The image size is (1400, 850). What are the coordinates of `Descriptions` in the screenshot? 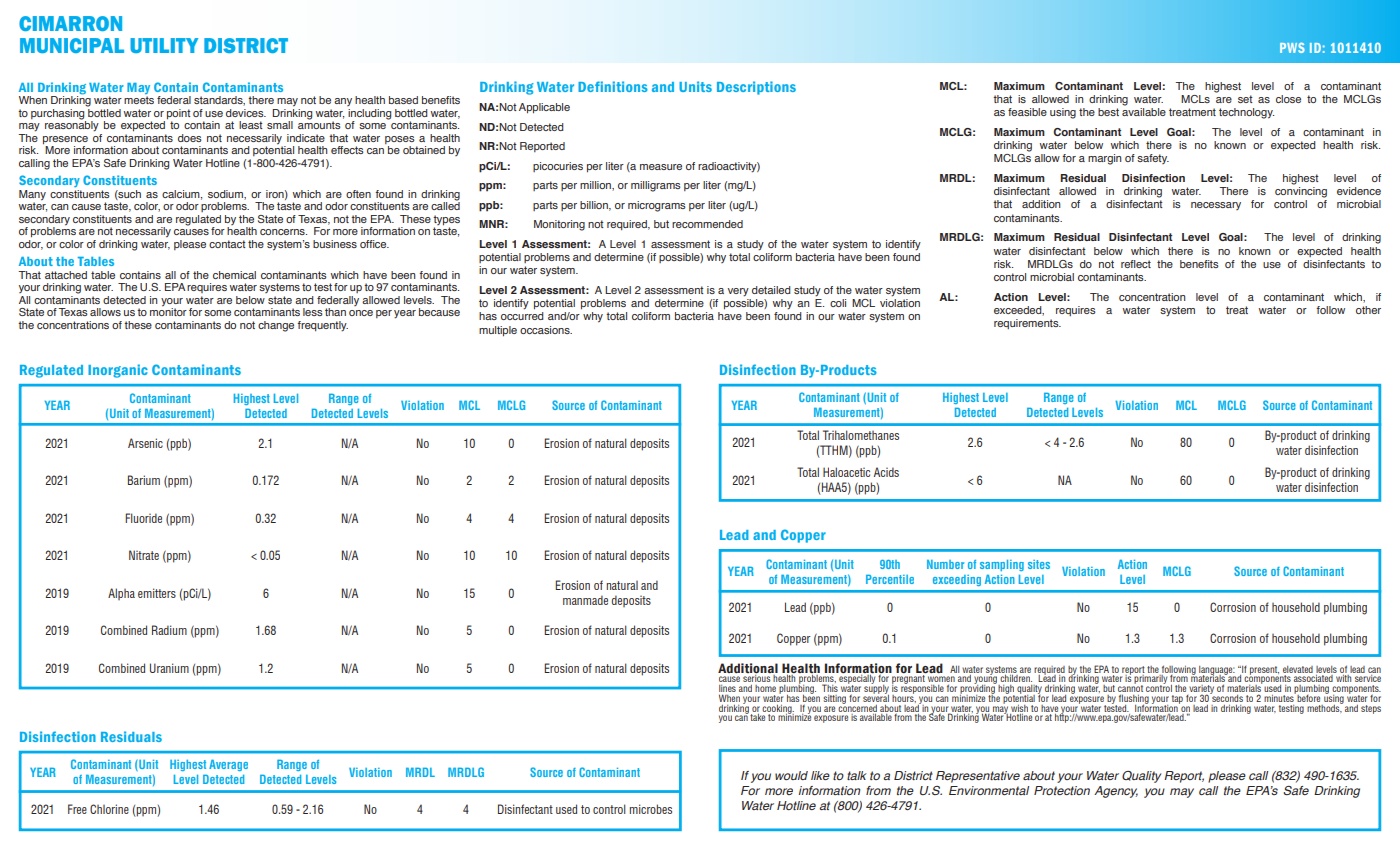 It's located at (756, 88).
